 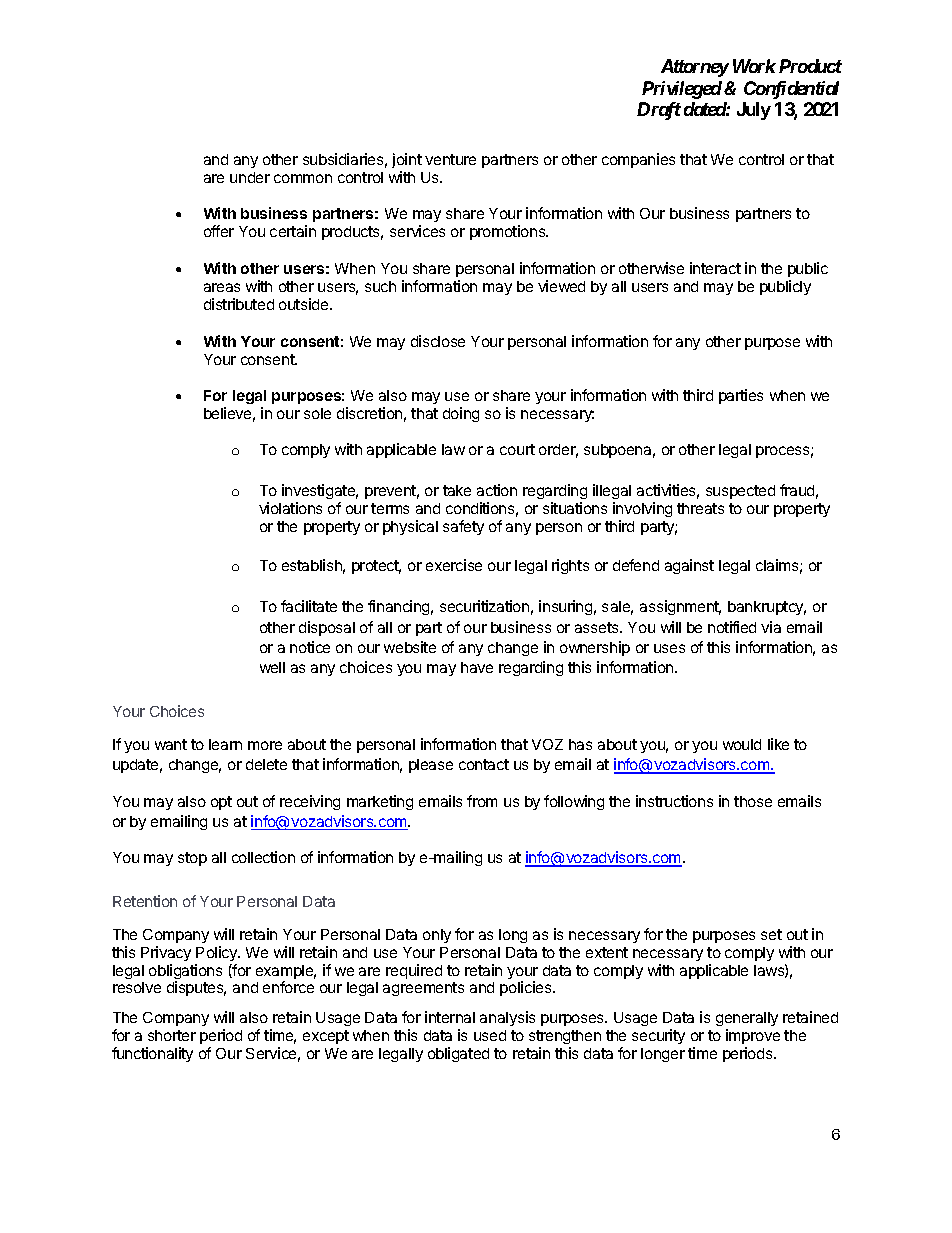 I want to click on against, so click(x=689, y=566).
